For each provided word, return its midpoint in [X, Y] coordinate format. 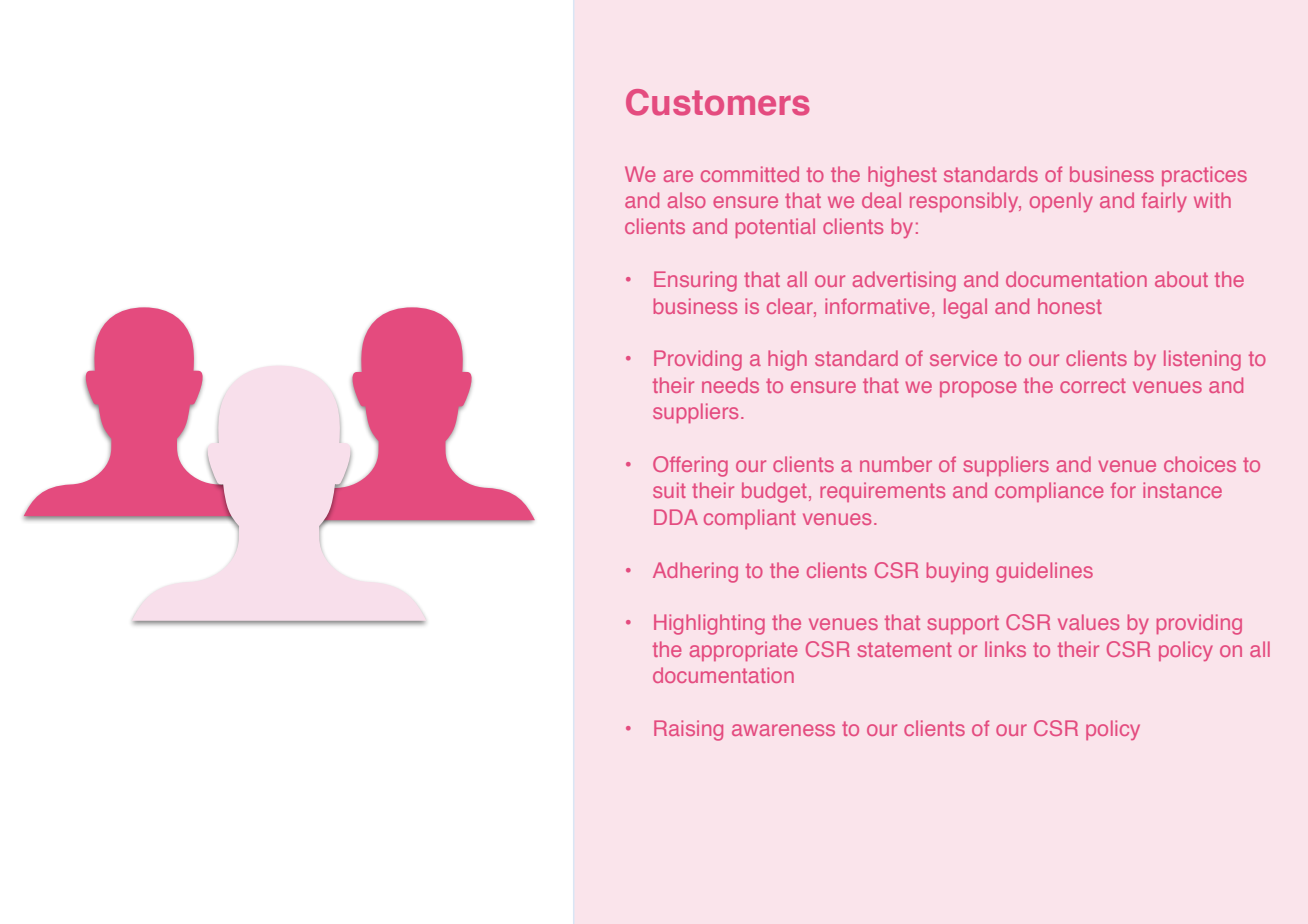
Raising [688, 730]
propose [978, 389]
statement [905, 649]
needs [730, 385]
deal [881, 200]
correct [1093, 385]
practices [1204, 176]
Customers [718, 102]
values [1088, 622]
